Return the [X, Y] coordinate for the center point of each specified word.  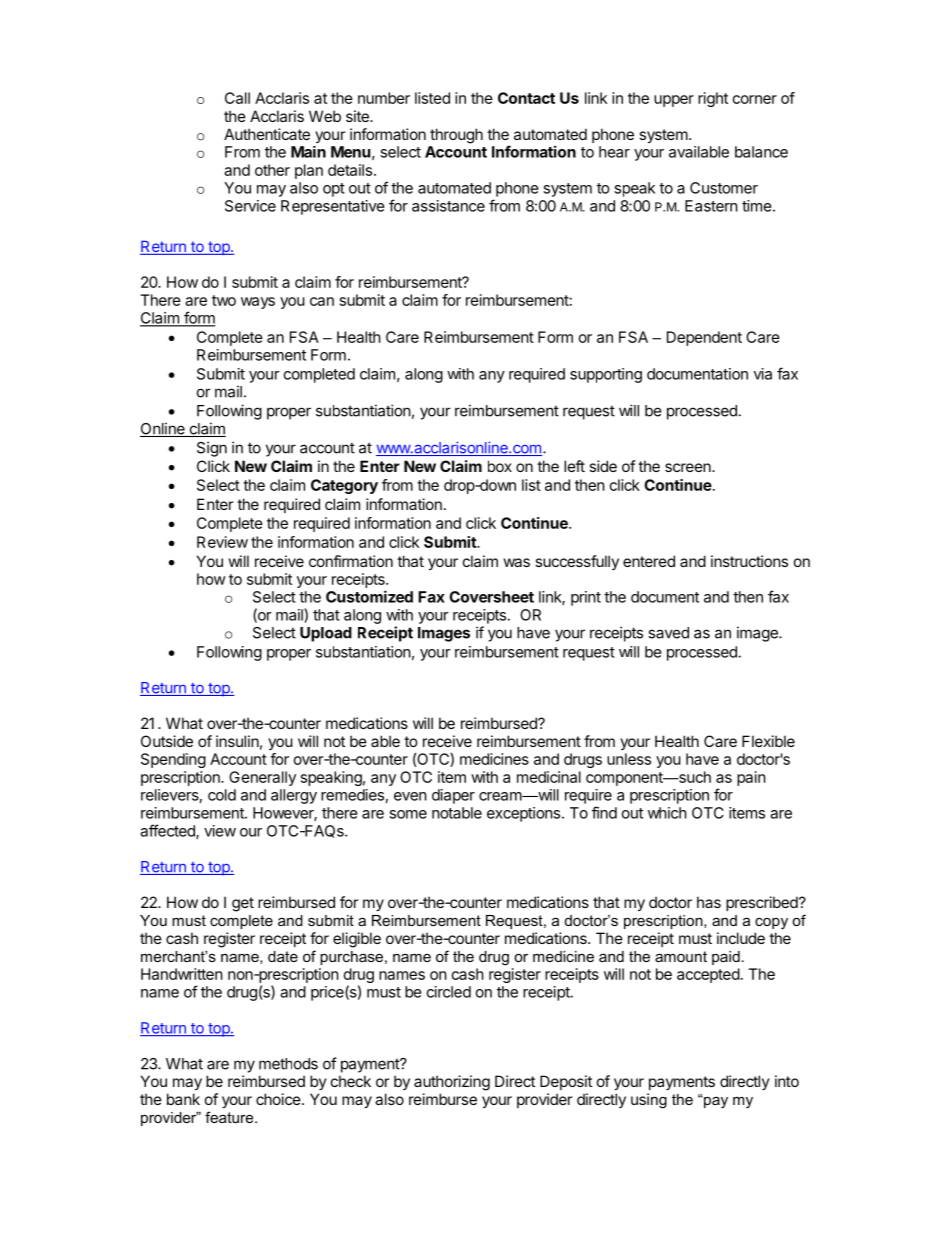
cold [222, 795]
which [667, 813]
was [517, 562]
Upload [326, 634]
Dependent [704, 338]
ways [258, 303]
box [500, 466]
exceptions [523, 814]
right [713, 99]
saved [668, 633]
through [456, 136]
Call [237, 98]
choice [278, 1099]
